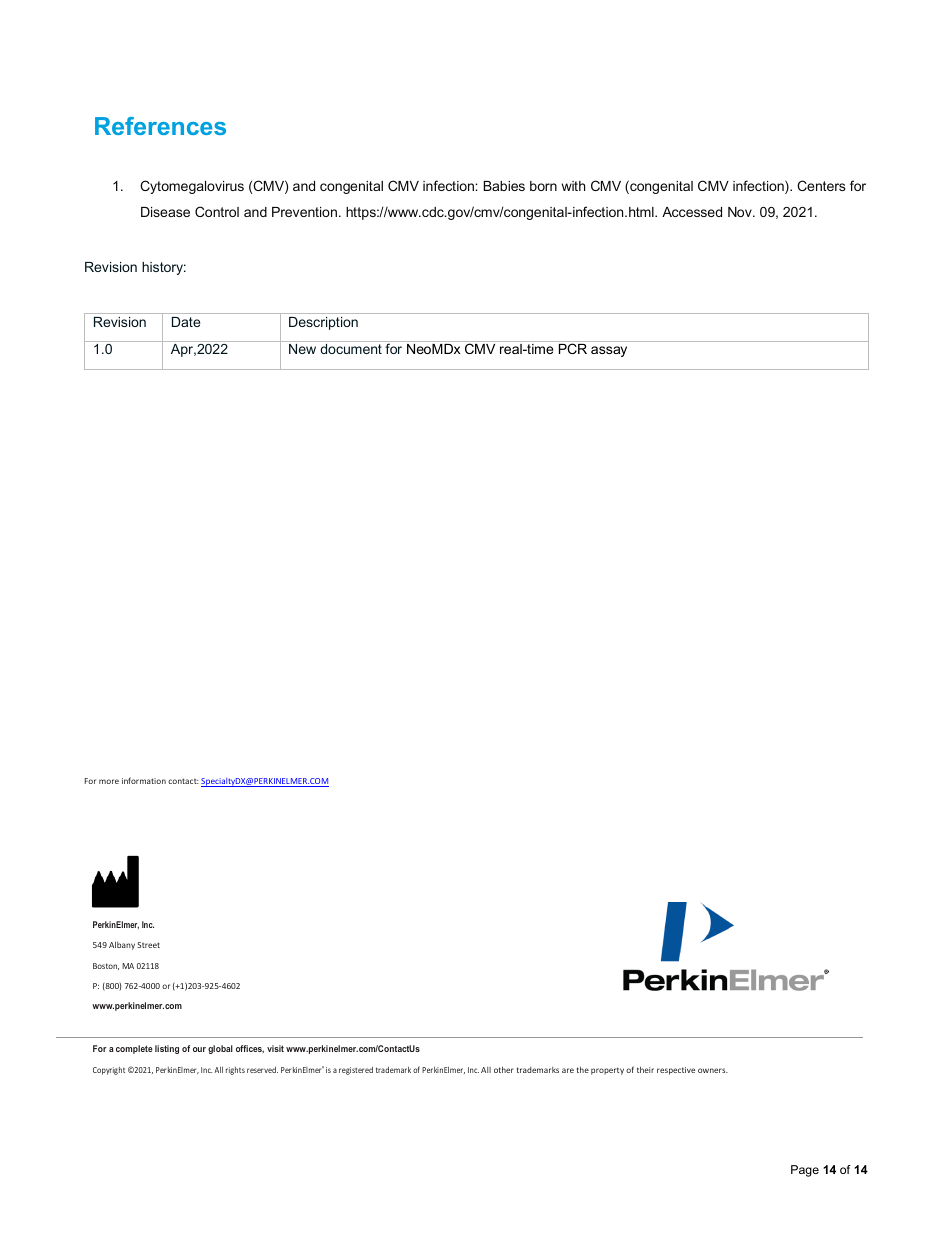 This image has height=1233, width=952. Describe the element at coordinates (235, 1071) in the image. I see `rights` at that location.
